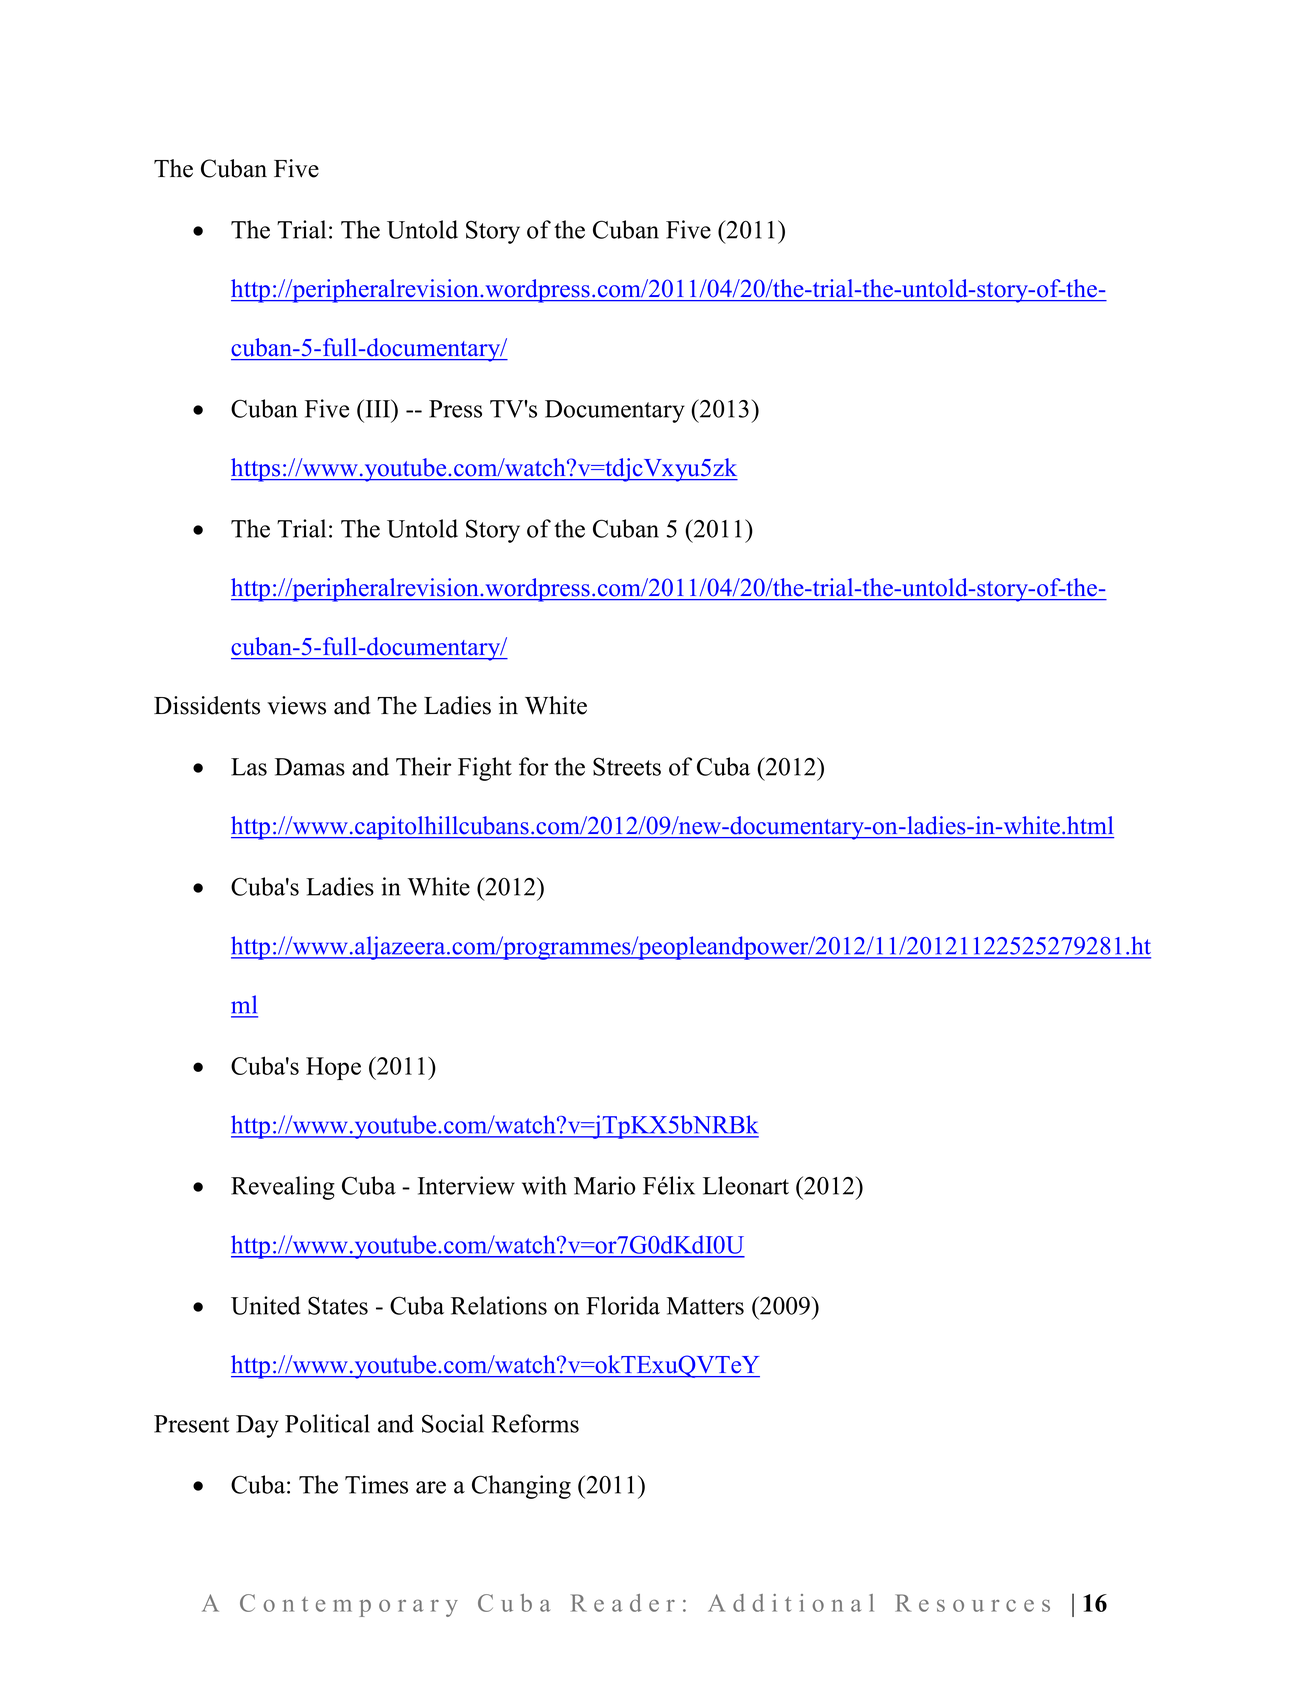  What do you see at coordinates (378, 408) in the screenshot?
I see `III` at bounding box center [378, 408].
